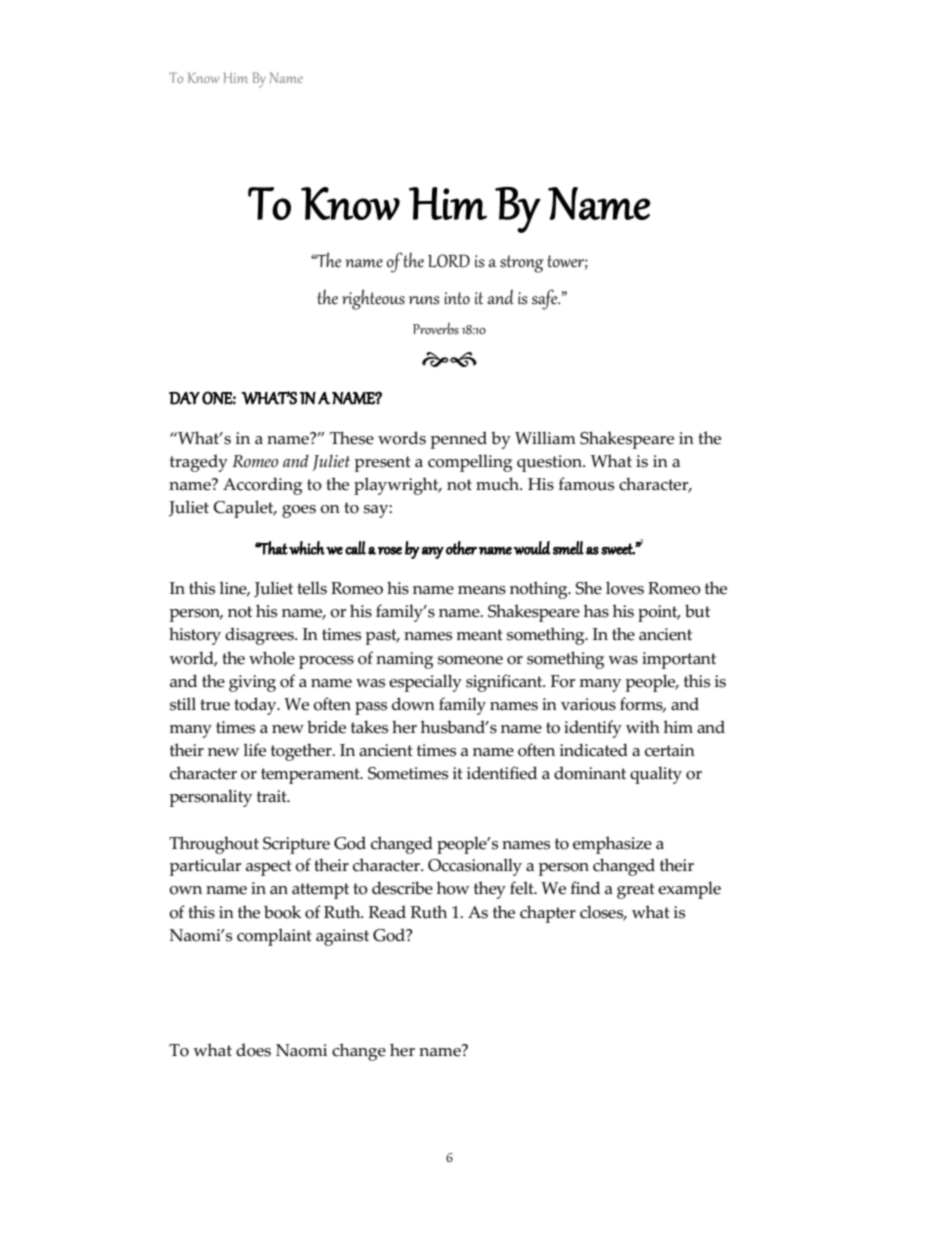  What do you see at coordinates (482, 590) in the image?
I see `means` at bounding box center [482, 590].
